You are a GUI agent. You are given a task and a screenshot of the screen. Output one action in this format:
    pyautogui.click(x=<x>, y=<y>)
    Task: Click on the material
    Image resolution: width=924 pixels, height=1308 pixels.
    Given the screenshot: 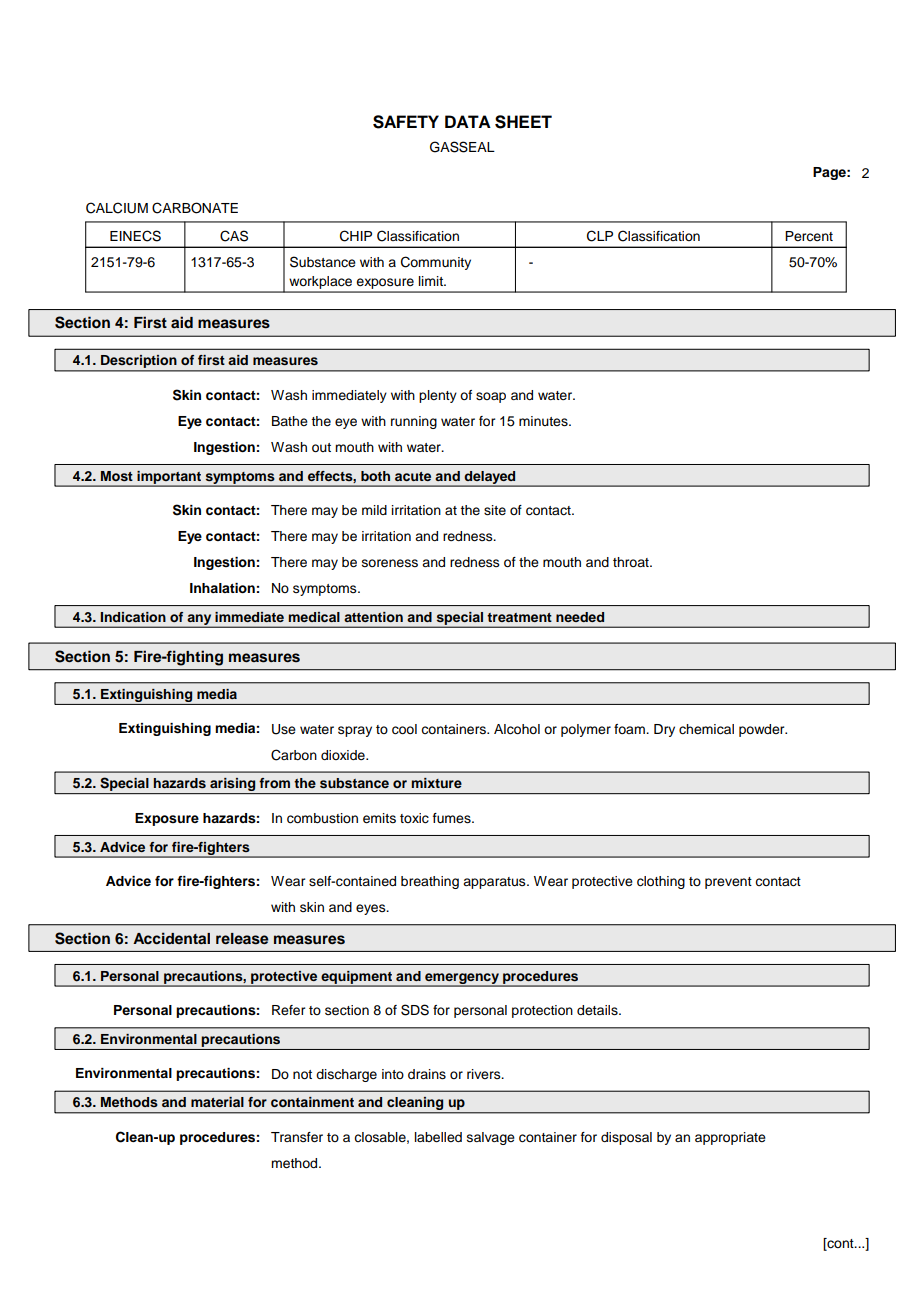 What is the action you would take?
    pyautogui.click(x=217, y=1102)
